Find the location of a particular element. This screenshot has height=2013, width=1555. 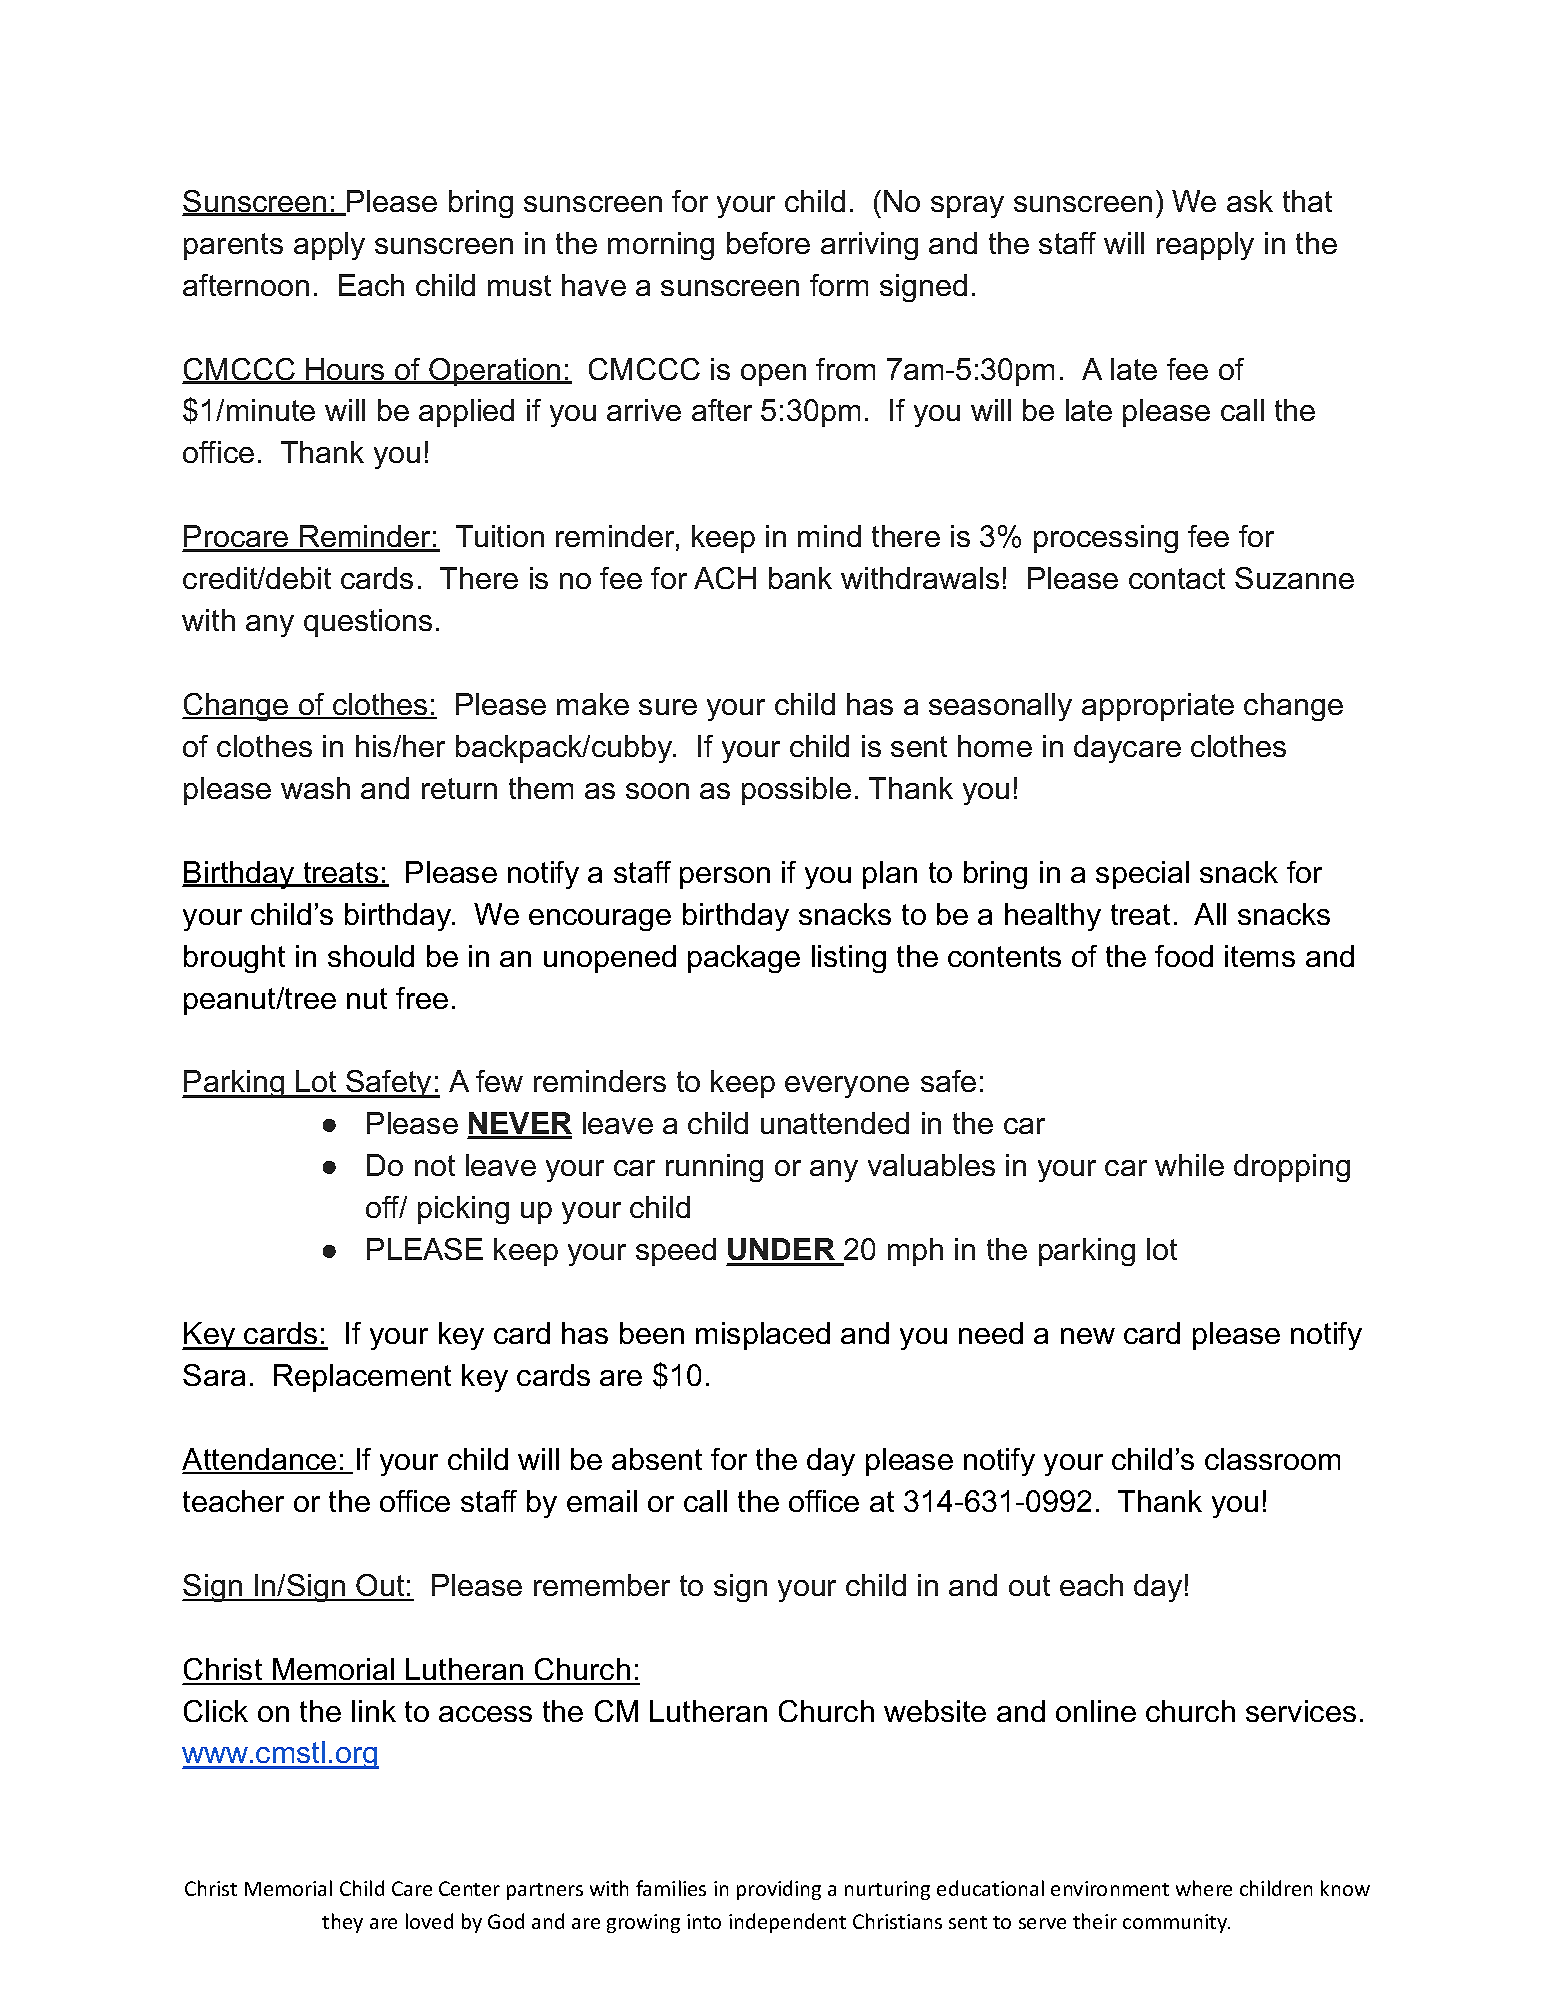

before is located at coordinates (768, 243).
